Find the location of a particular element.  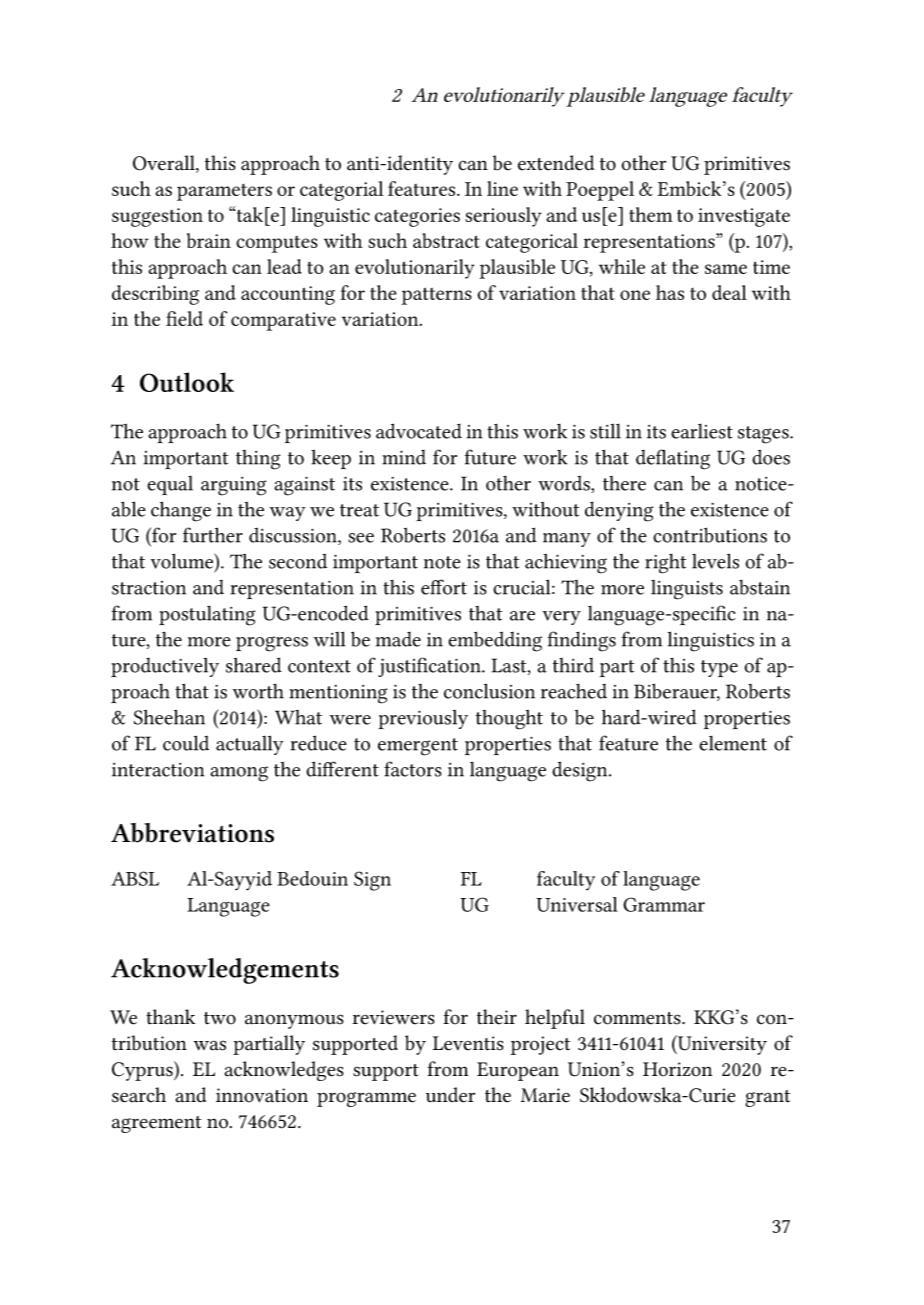

categories is located at coordinates (417, 217).
